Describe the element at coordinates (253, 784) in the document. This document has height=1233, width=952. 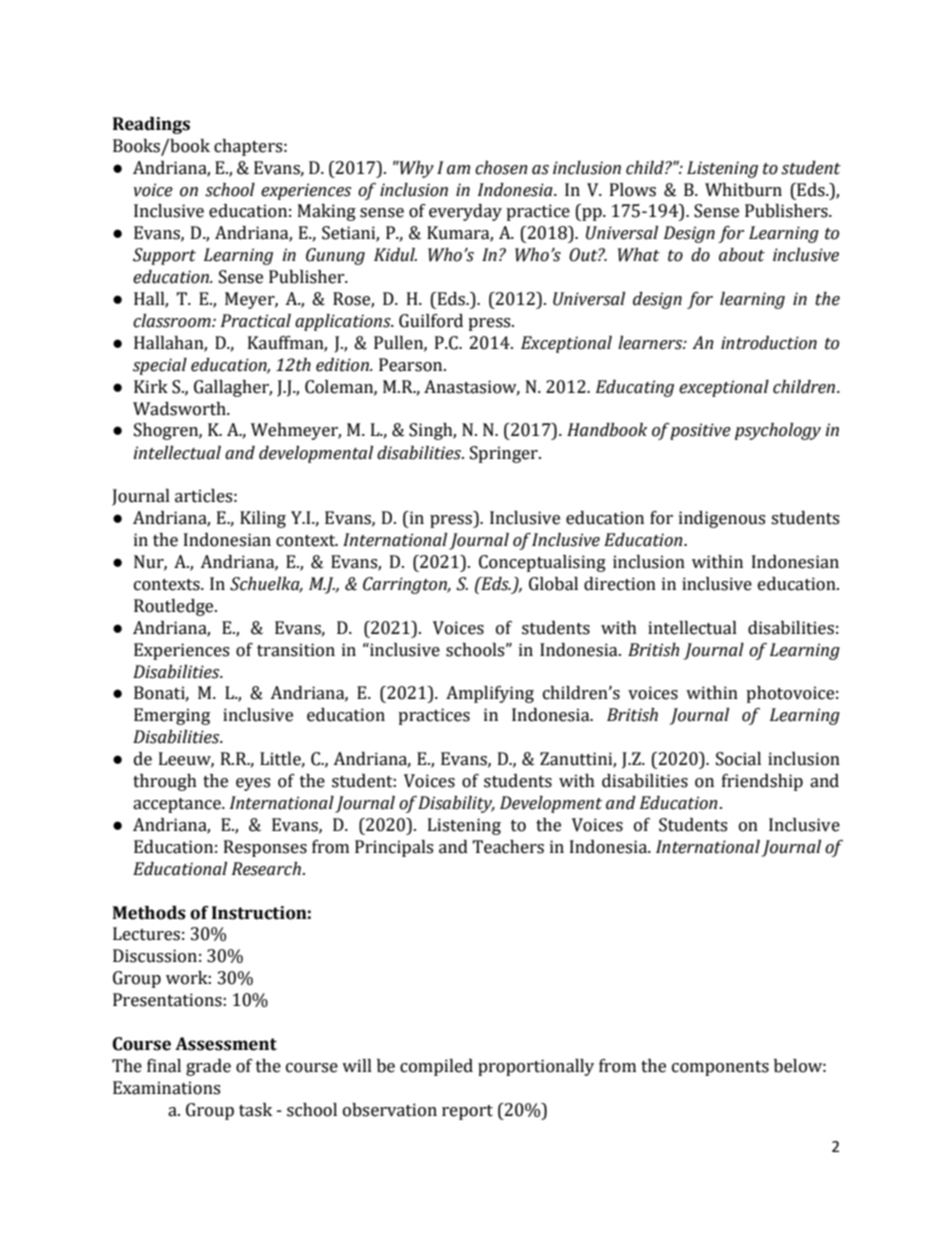
I see `eyes` at that location.
